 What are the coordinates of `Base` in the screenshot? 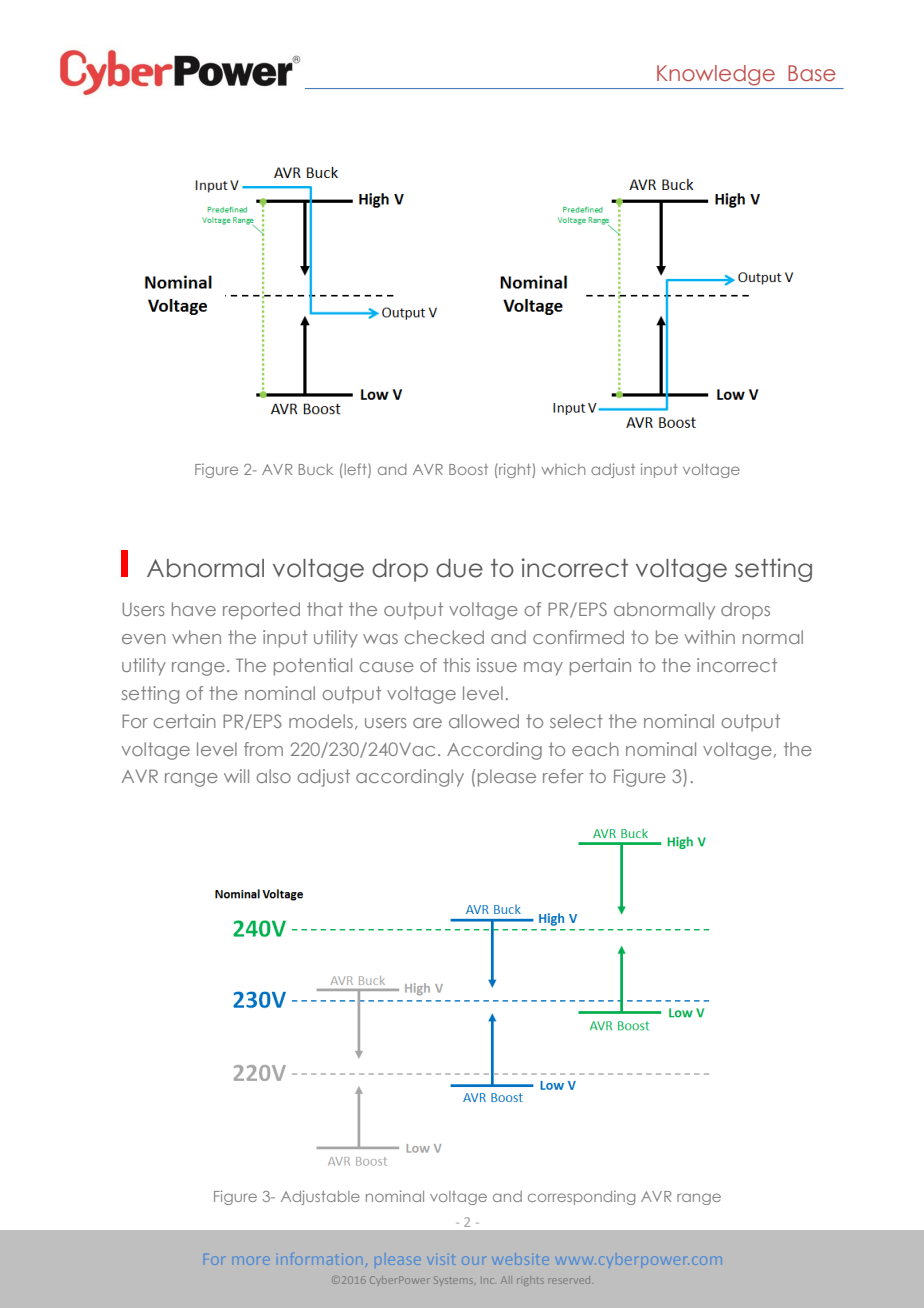 It's located at (812, 73).
